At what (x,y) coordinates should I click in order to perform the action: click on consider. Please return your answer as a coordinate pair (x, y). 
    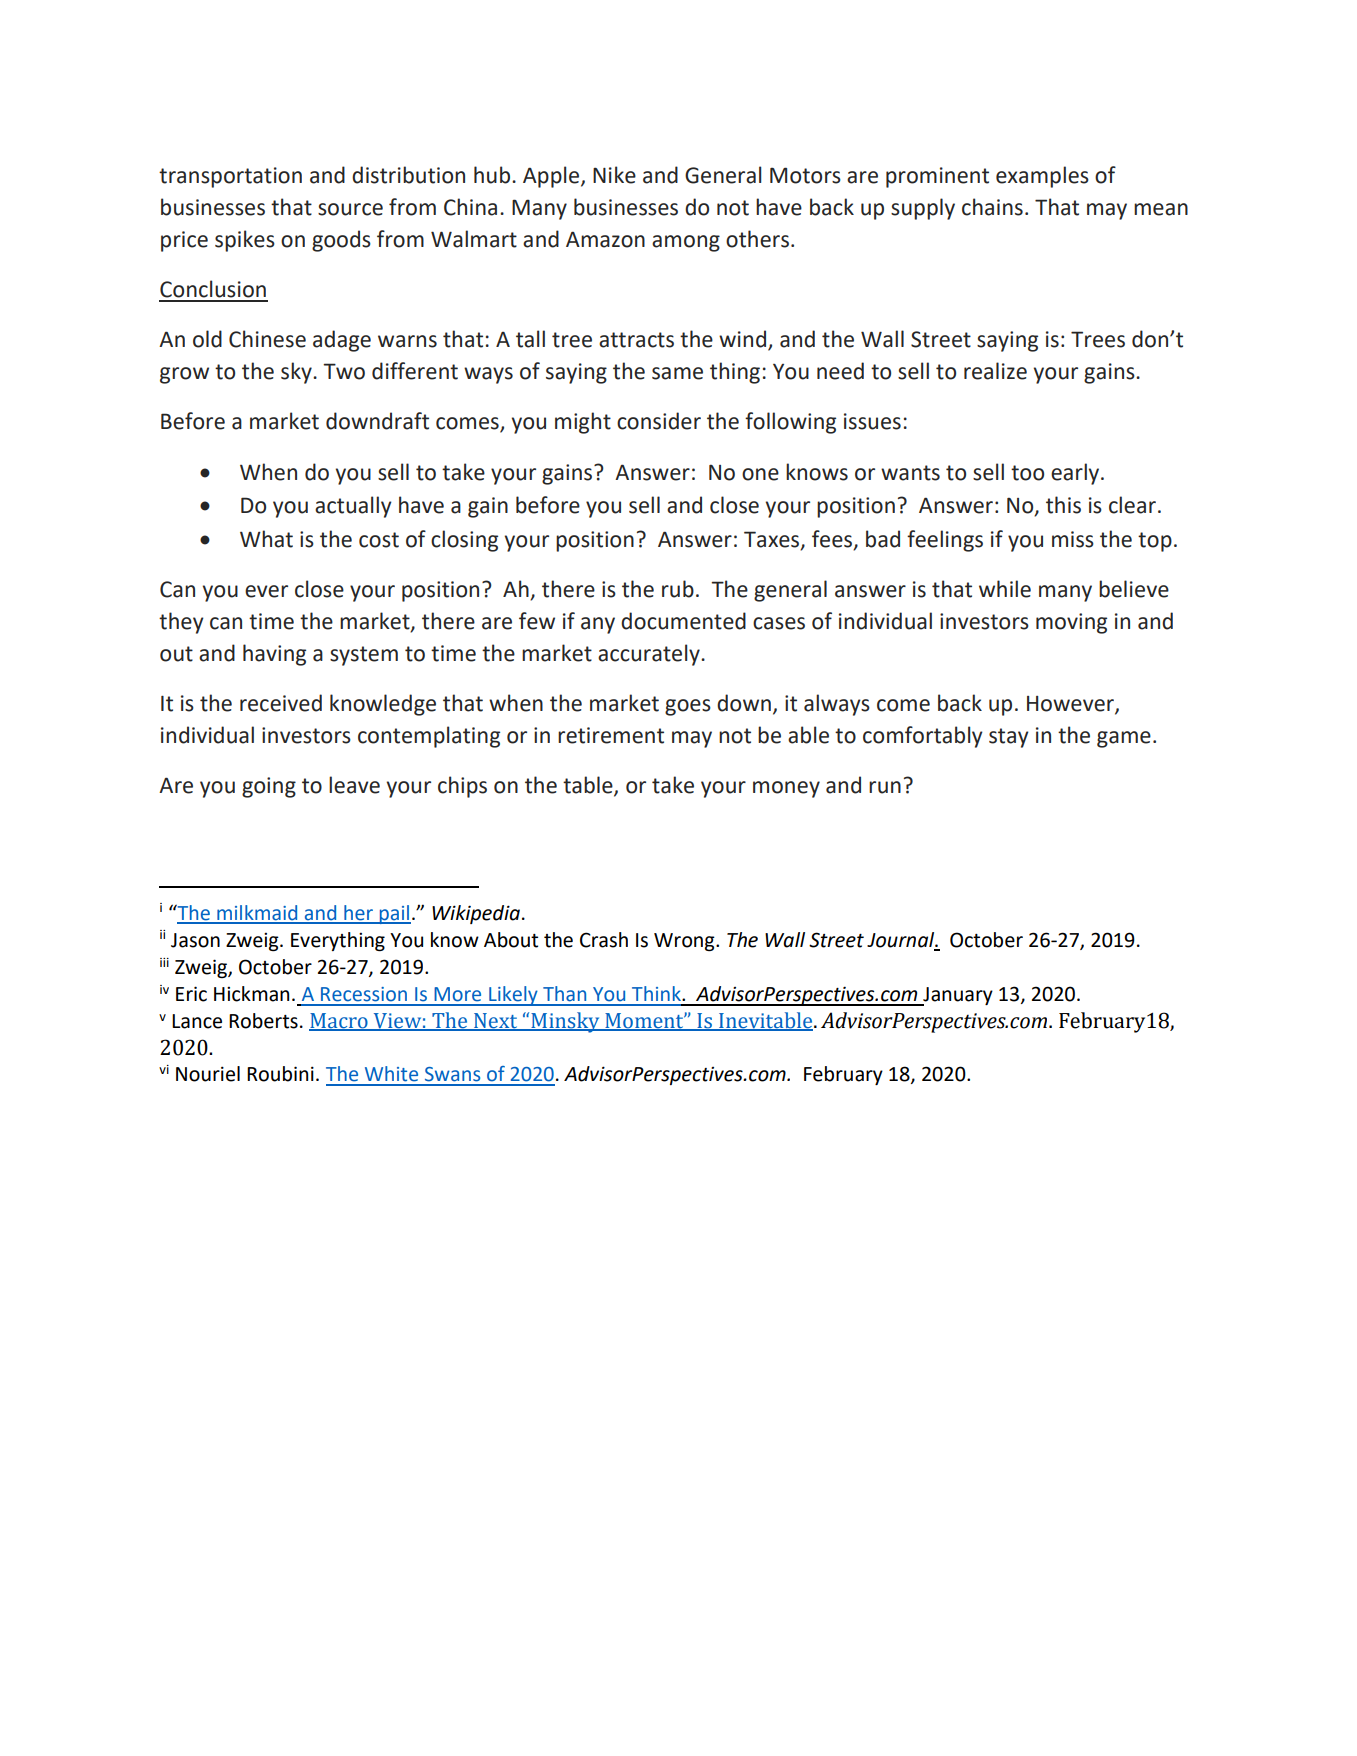
    Looking at the image, I should click on (659, 421).
